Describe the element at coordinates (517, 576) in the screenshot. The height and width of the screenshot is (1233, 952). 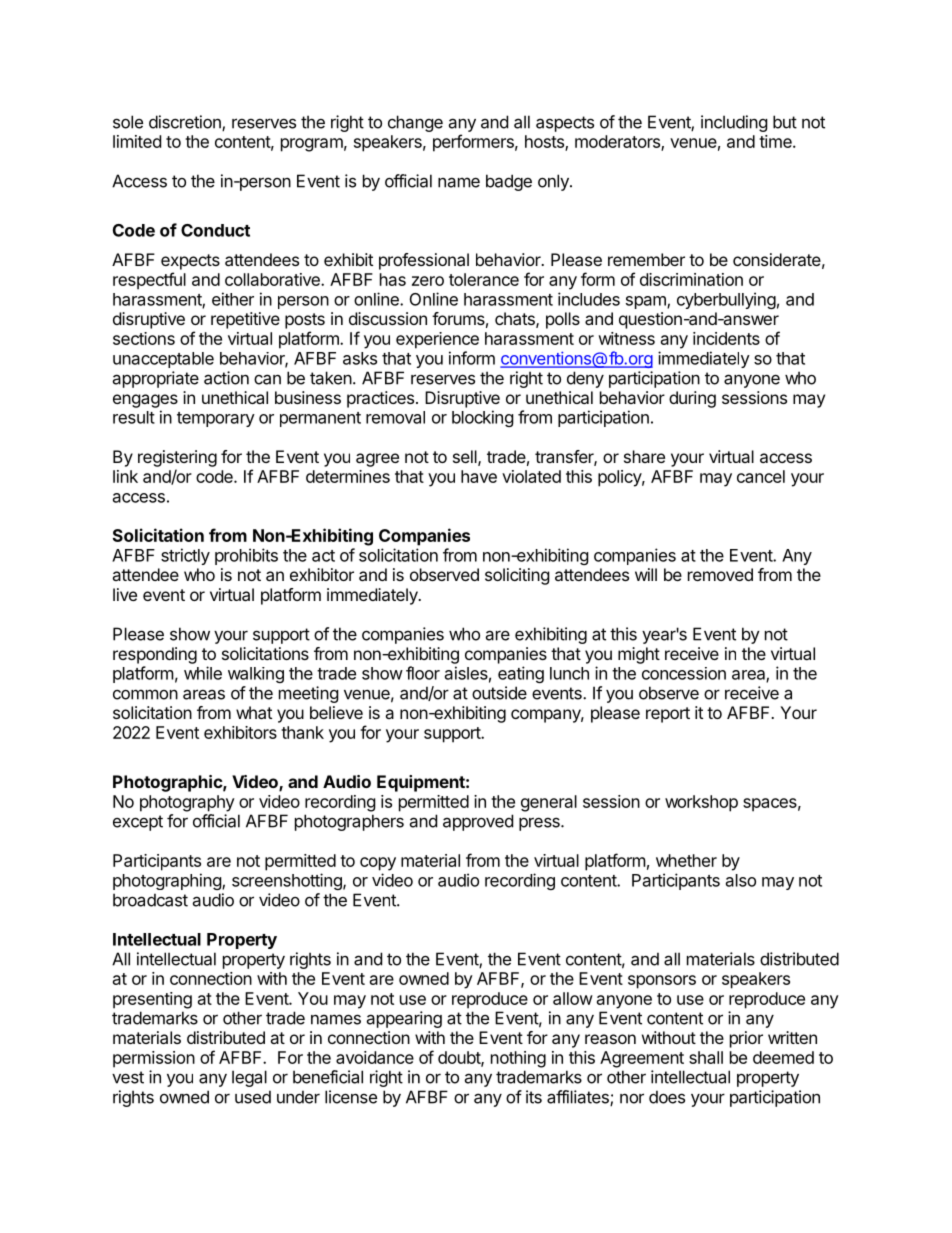
I see `soliciting` at that location.
